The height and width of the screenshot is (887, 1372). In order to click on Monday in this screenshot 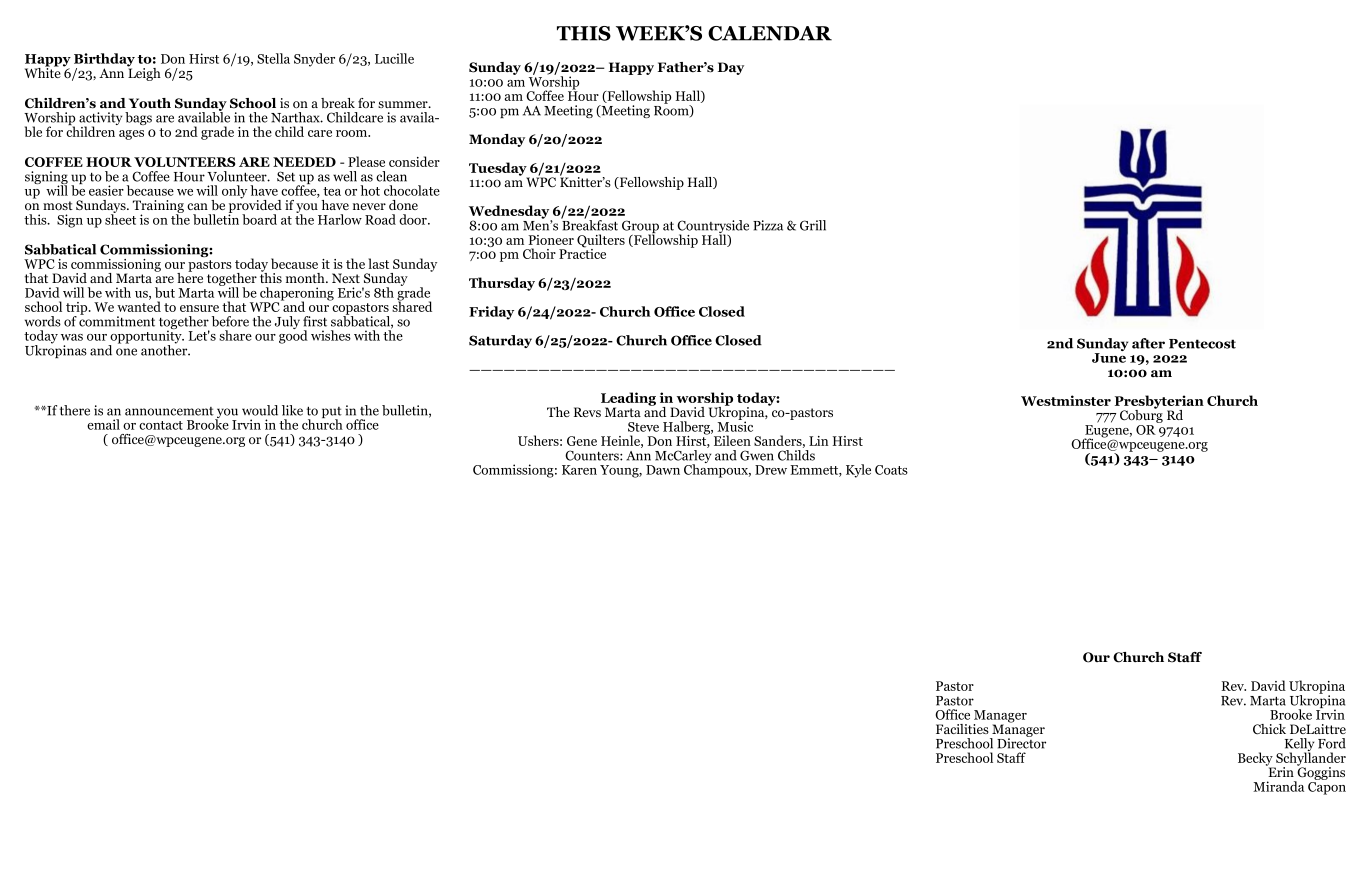, I will do `click(497, 140)`.
